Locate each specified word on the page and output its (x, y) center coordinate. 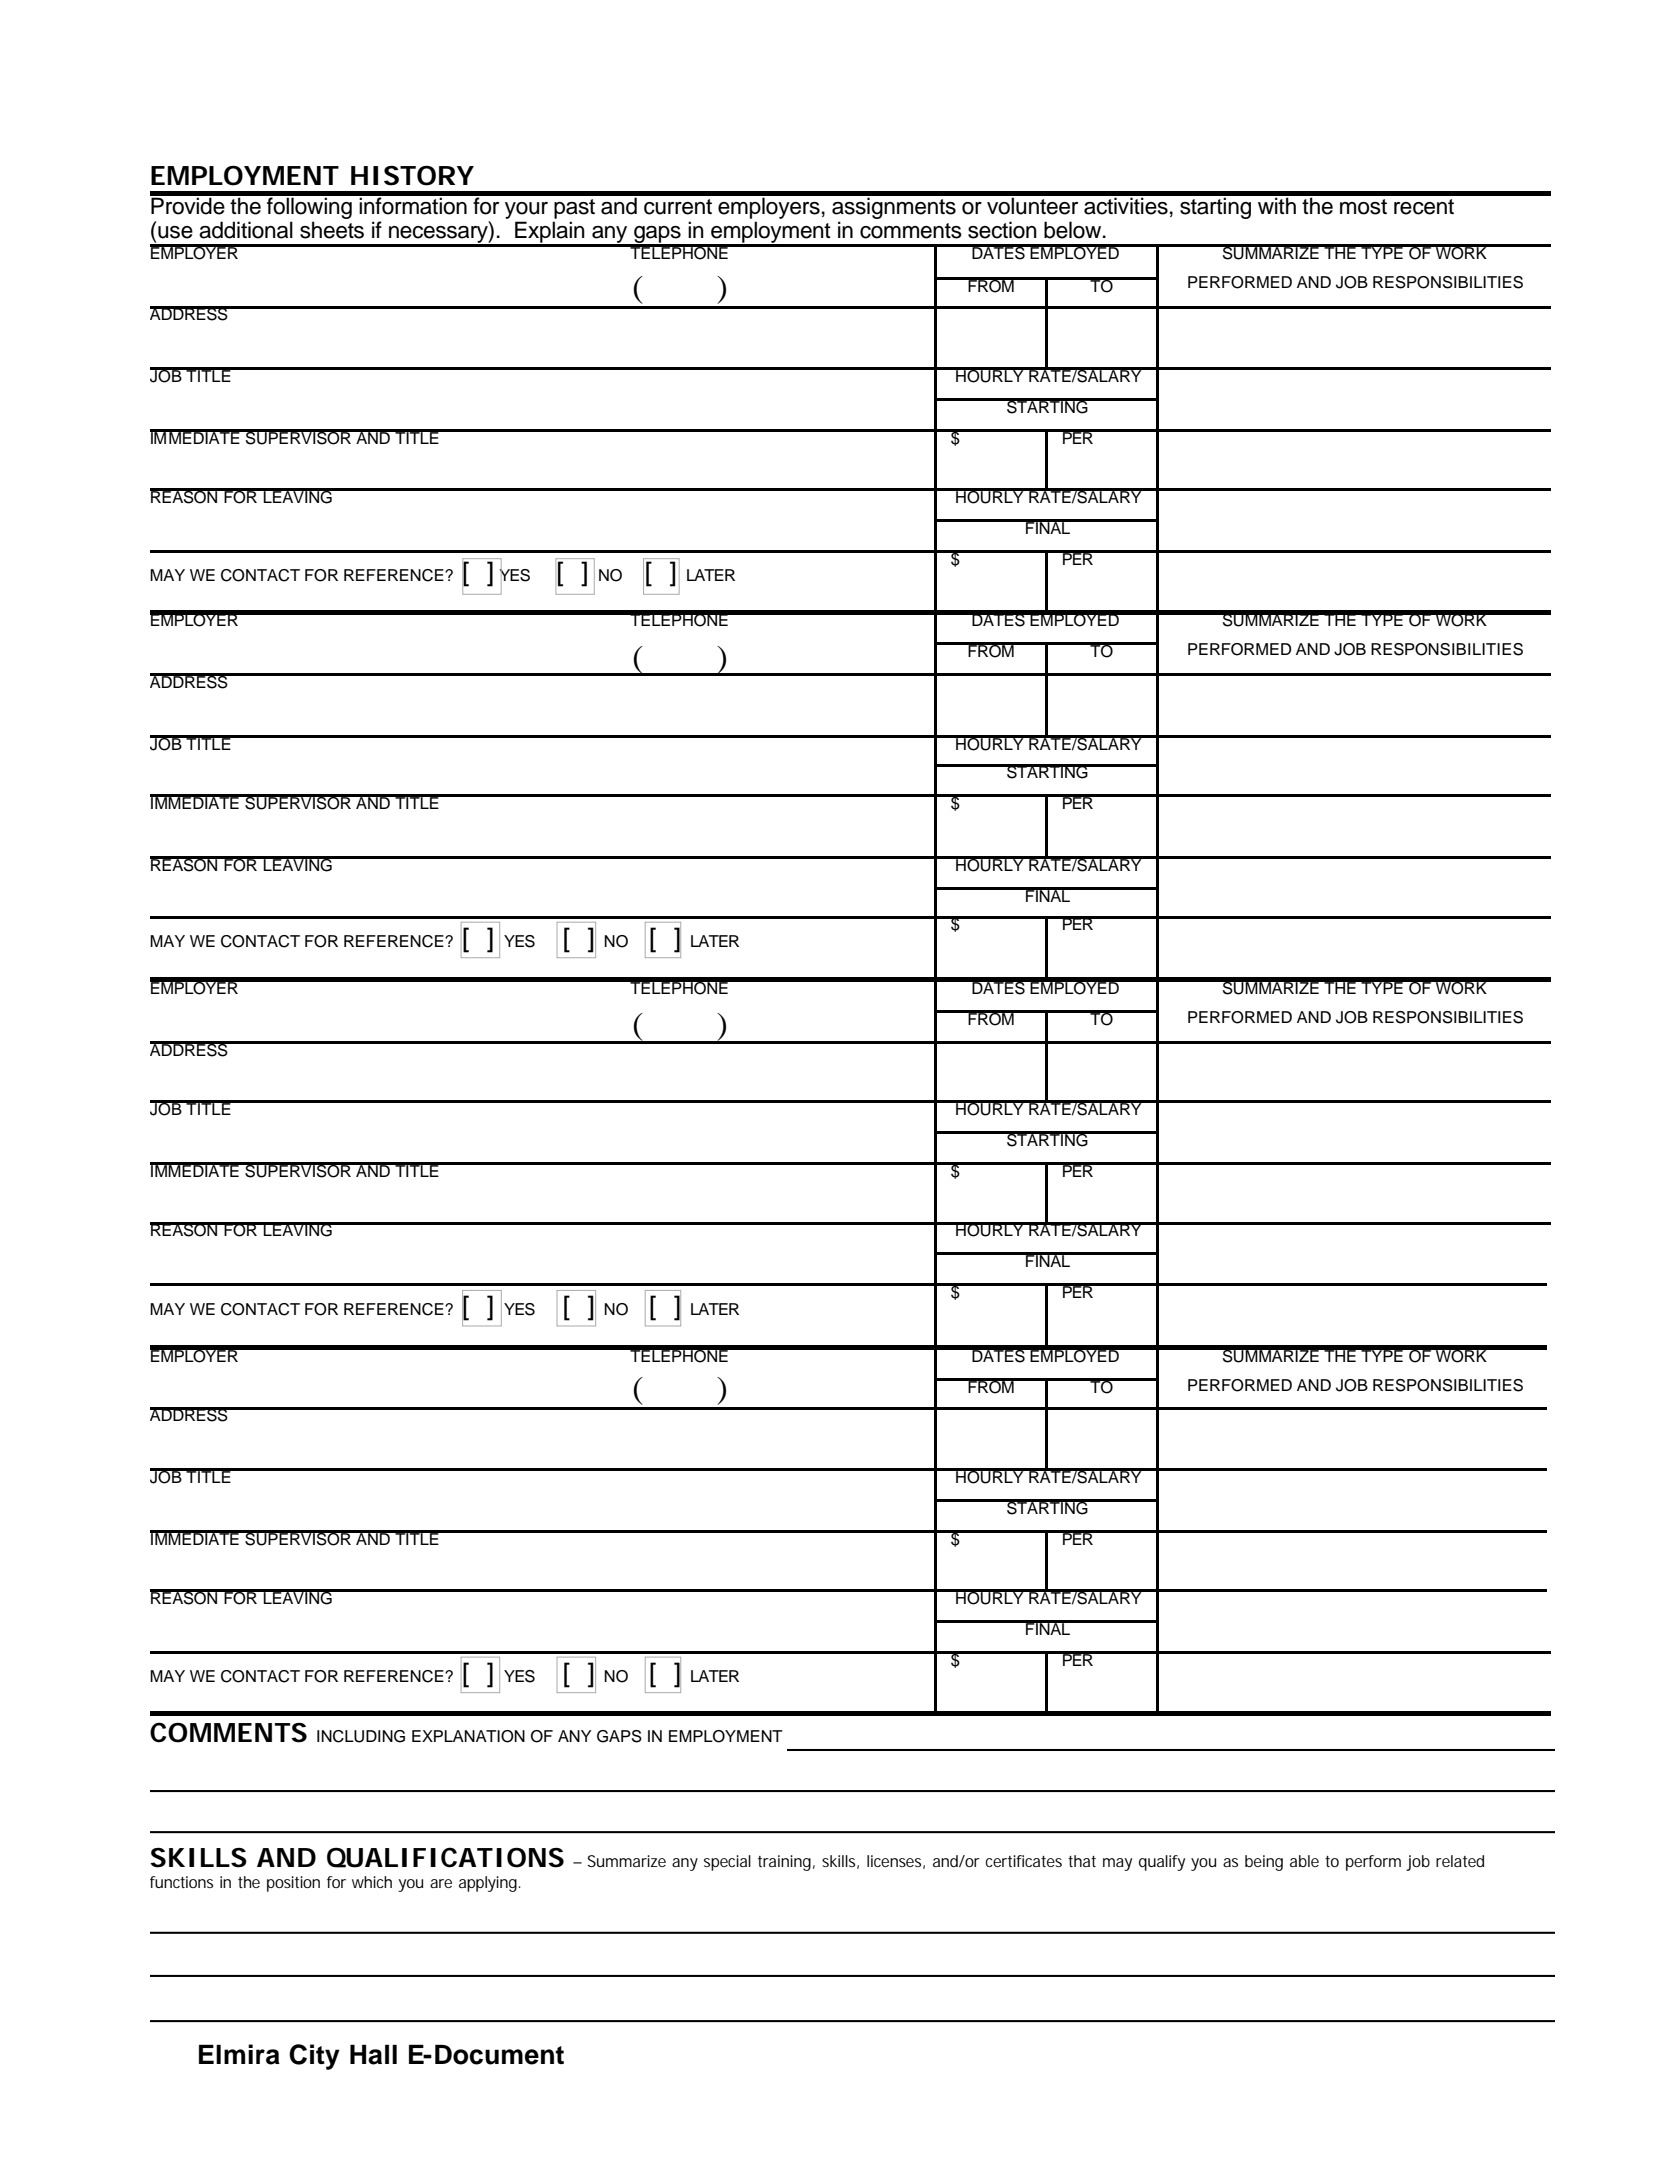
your (526, 210)
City (314, 2057)
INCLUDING (361, 1736)
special (727, 1863)
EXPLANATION (468, 1736)
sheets (332, 230)
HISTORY (412, 175)
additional (246, 230)
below (1074, 230)
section (1002, 230)
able (1304, 1861)
